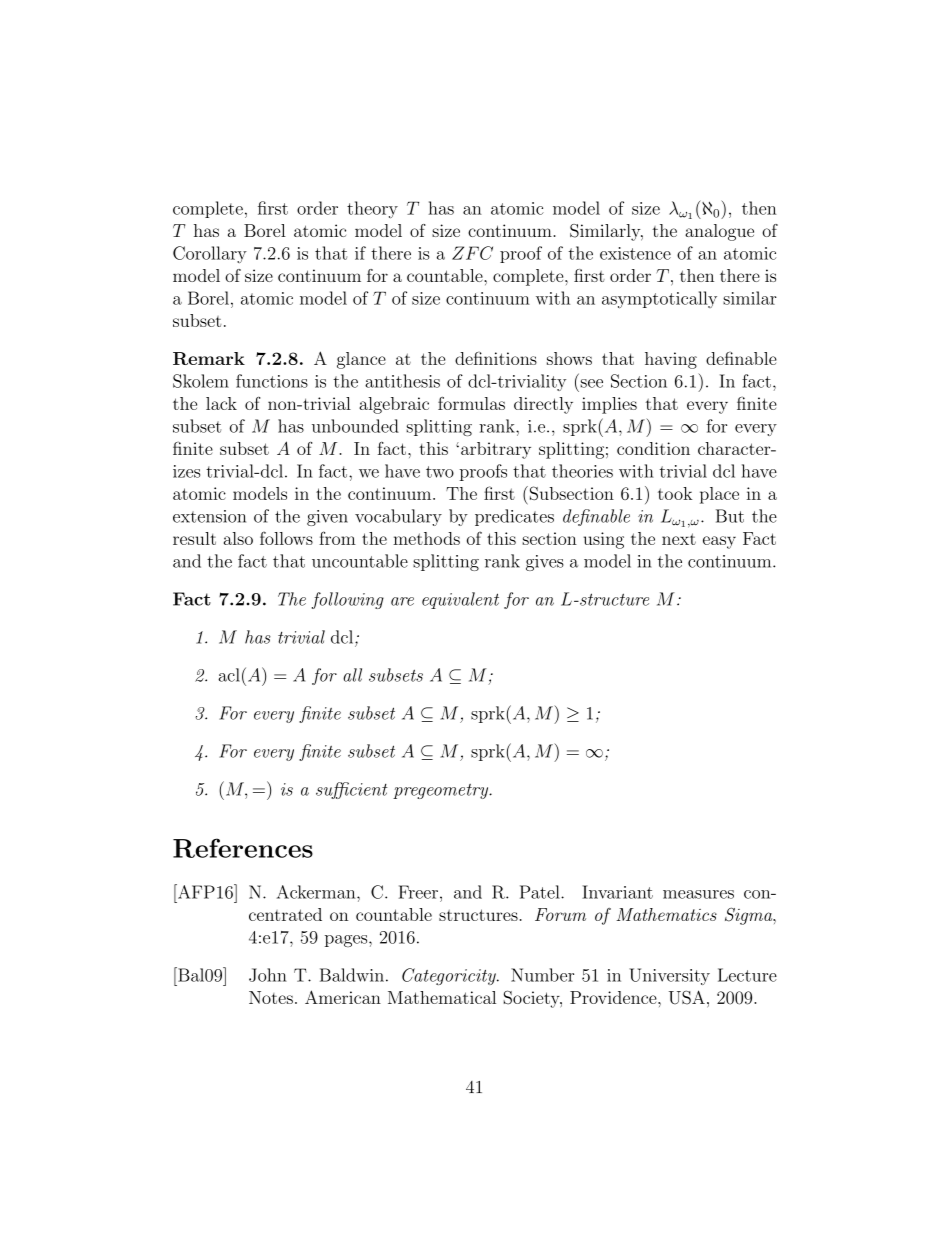 The height and width of the screenshot is (1233, 952). I want to click on John, so click(268, 975).
